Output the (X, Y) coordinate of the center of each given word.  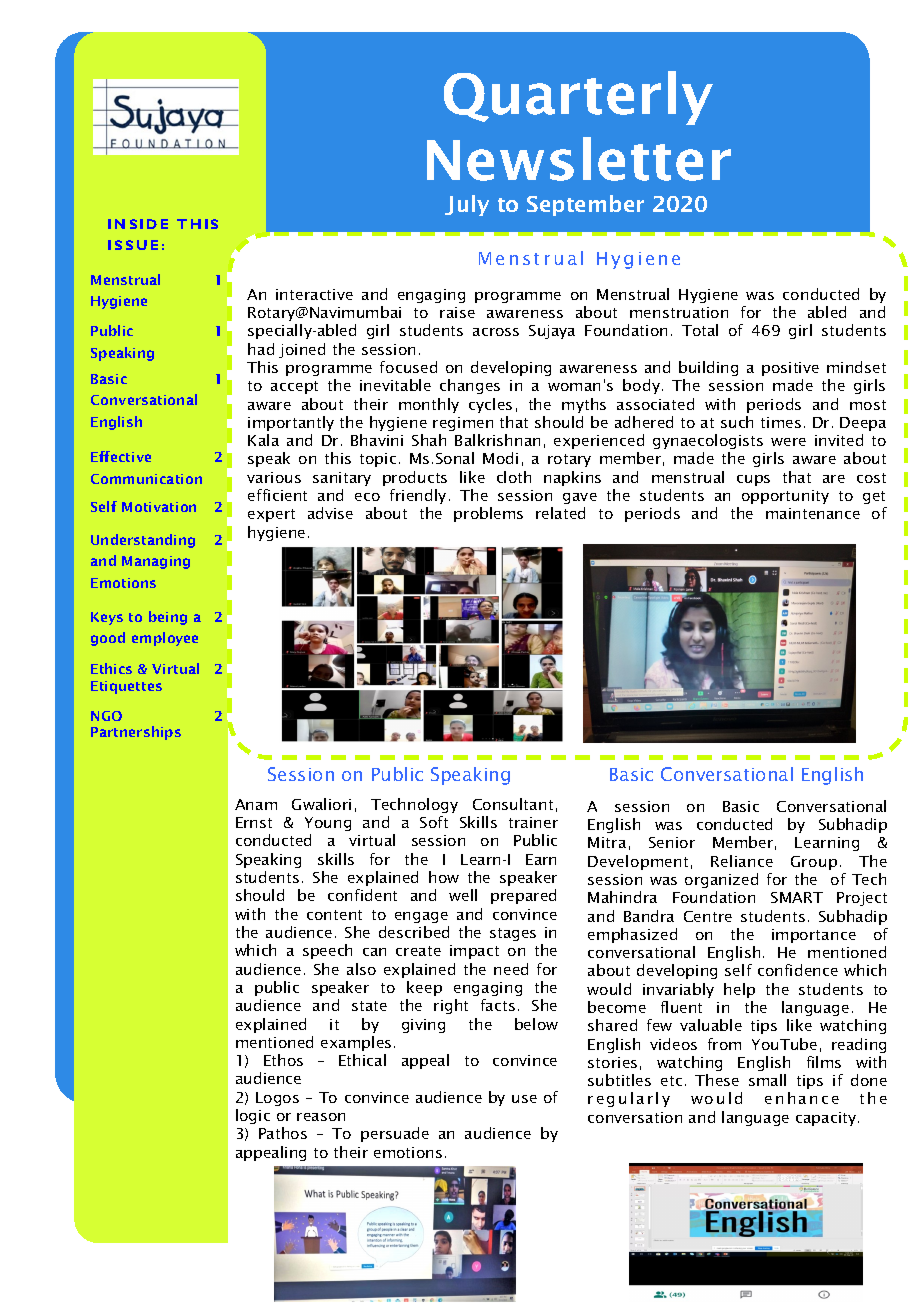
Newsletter (579, 159)
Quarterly (578, 98)
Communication (146, 479)
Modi (500, 458)
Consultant (513, 804)
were (788, 442)
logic (253, 1116)
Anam (256, 804)
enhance (802, 1098)
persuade (395, 1134)
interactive (314, 294)
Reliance (742, 861)
